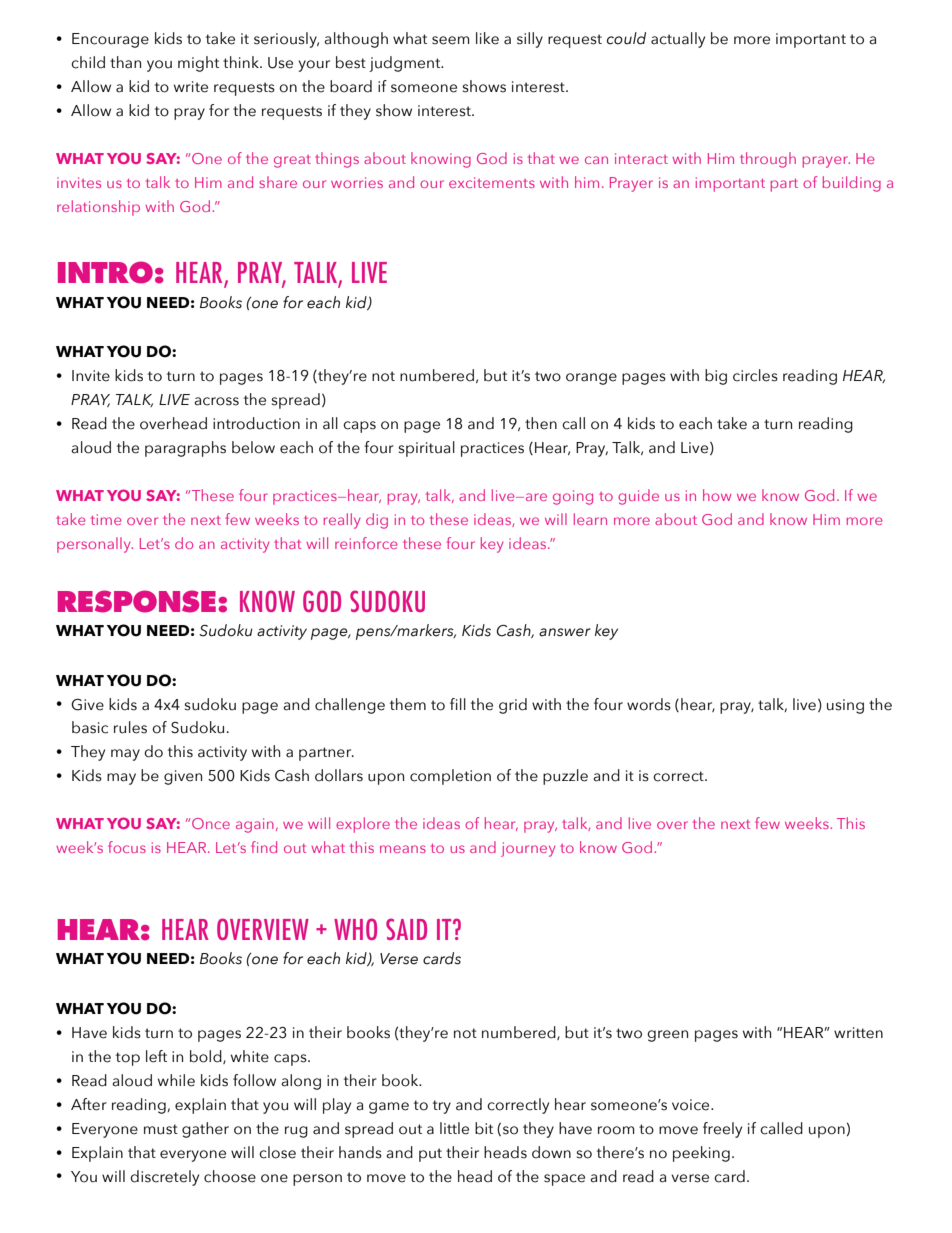 The width and height of the screenshot is (952, 1233). I want to click on must, so click(161, 1129).
